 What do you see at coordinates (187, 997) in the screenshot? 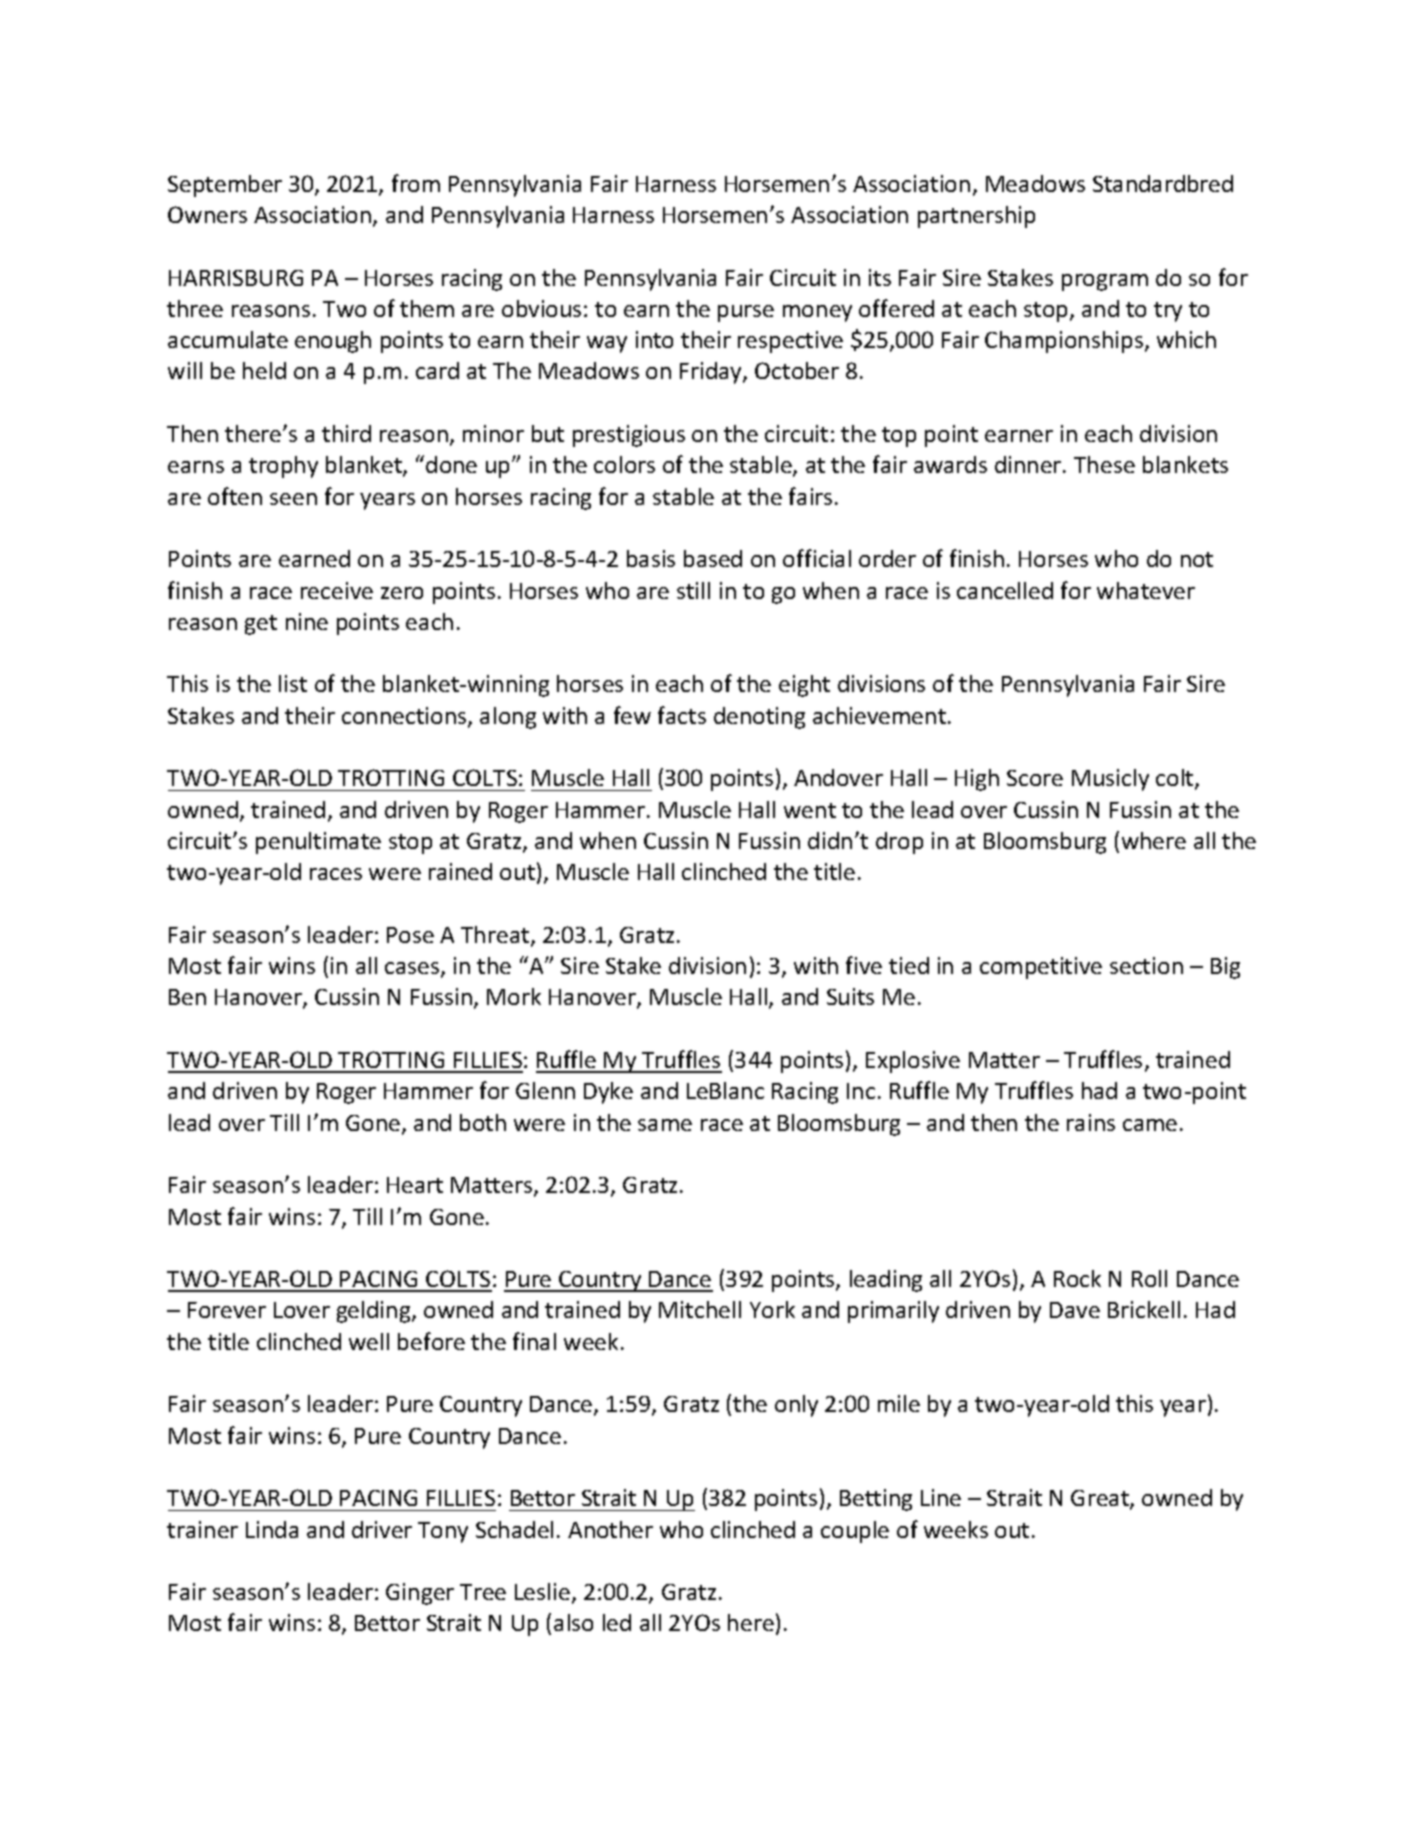
I see `Ben` at bounding box center [187, 997].
